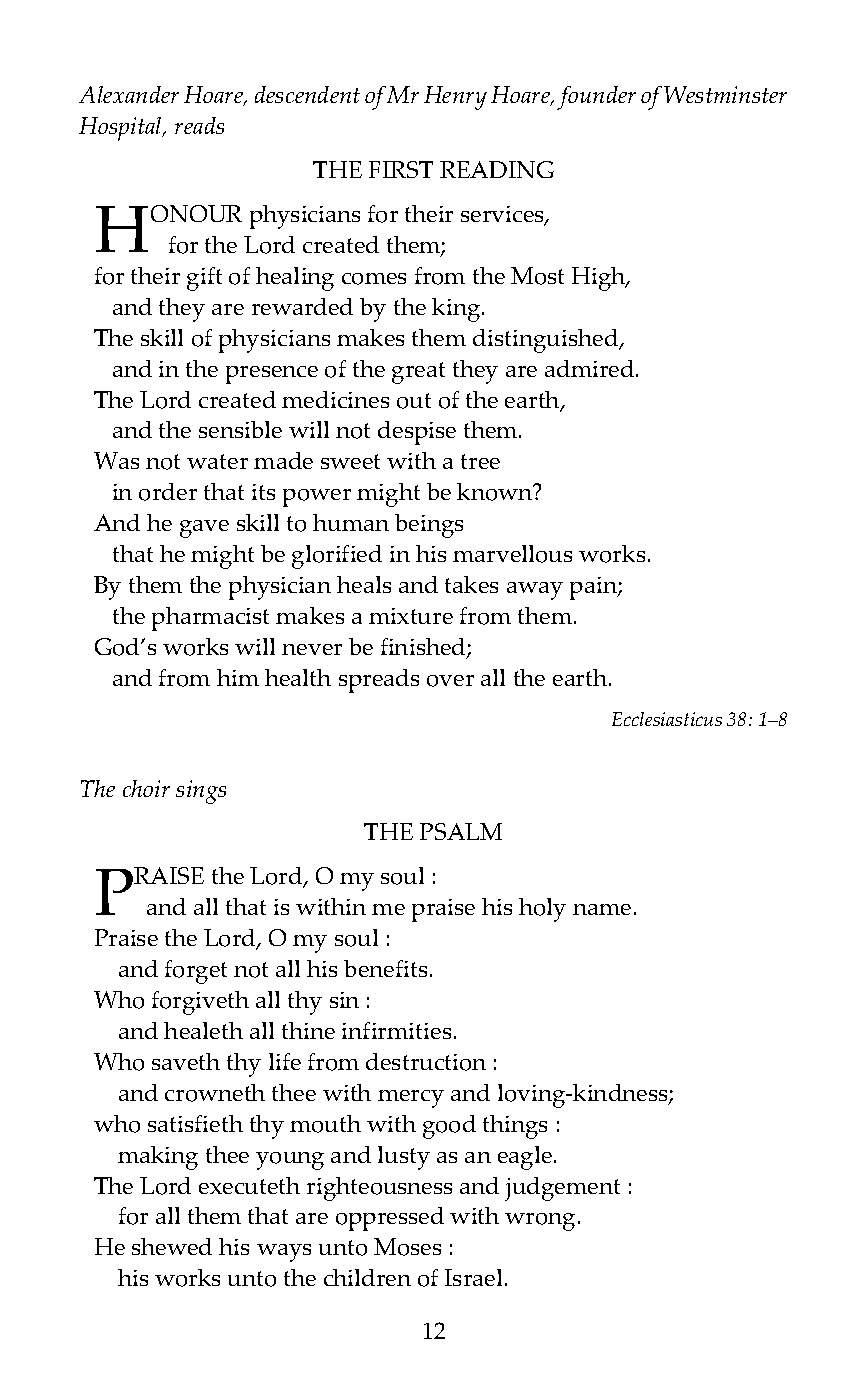  Describe the element at coordinates (385, 968) in the document. I see `benefits` at that location.
